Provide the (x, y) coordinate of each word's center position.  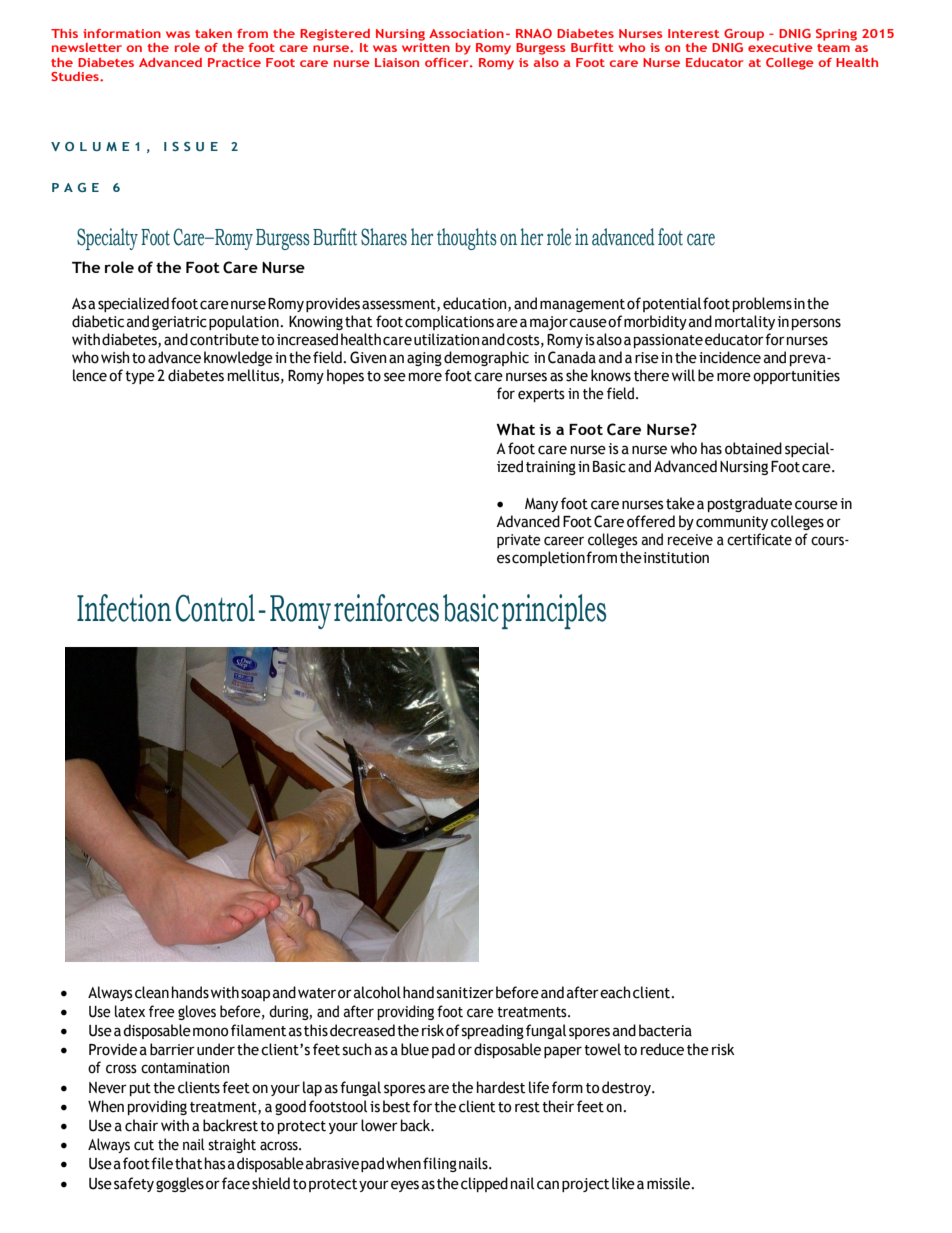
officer (448, 62)
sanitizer (465, 993)
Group (744, 35)
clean (152, 992)
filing (440, 1164)
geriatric (179, 323)
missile (670, 1183)
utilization (446, 339)
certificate (759, 539)
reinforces (386, 608)
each (615, 992)
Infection (124, 608)
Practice (234, 62)
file (162, 1163)
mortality (745, 322)
